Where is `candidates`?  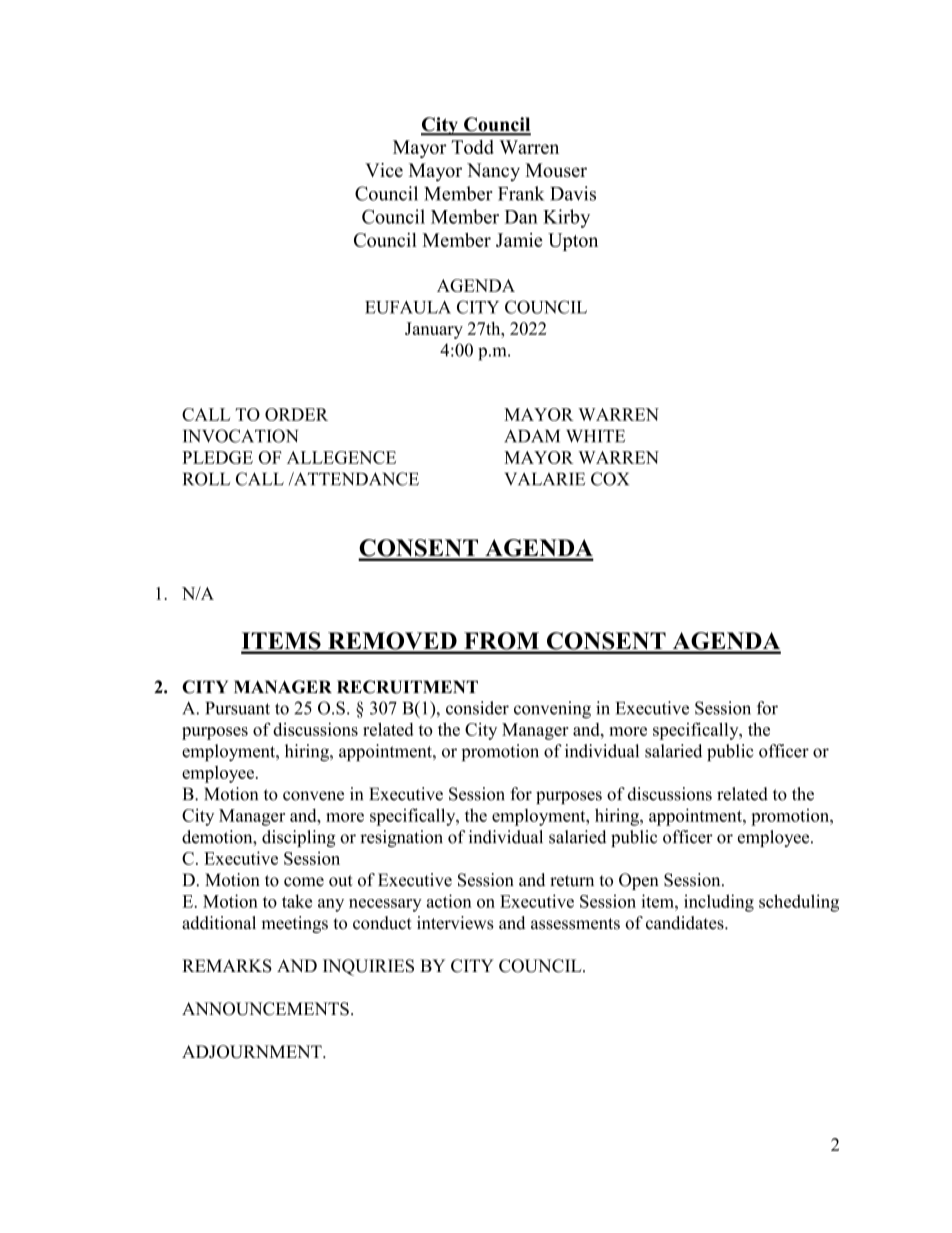 candidates is located at coordinates (686, 923).
